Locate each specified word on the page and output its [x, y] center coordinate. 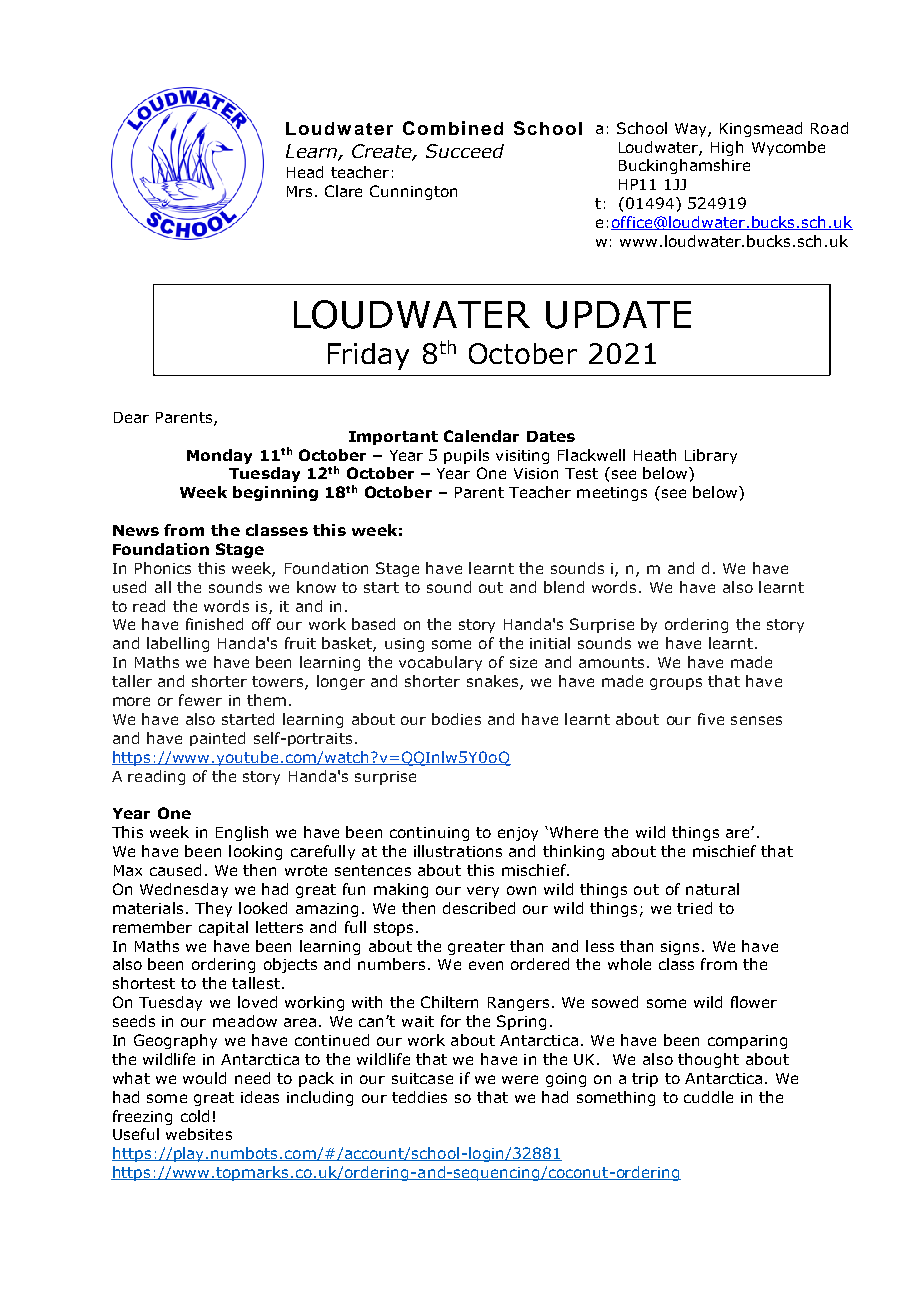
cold [195, 1116]
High [727, 148]
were [520, 1079]
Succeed [465, 151]
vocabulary [440, 663]
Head [305, 172]
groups [676, 684]
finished [214, 624]
